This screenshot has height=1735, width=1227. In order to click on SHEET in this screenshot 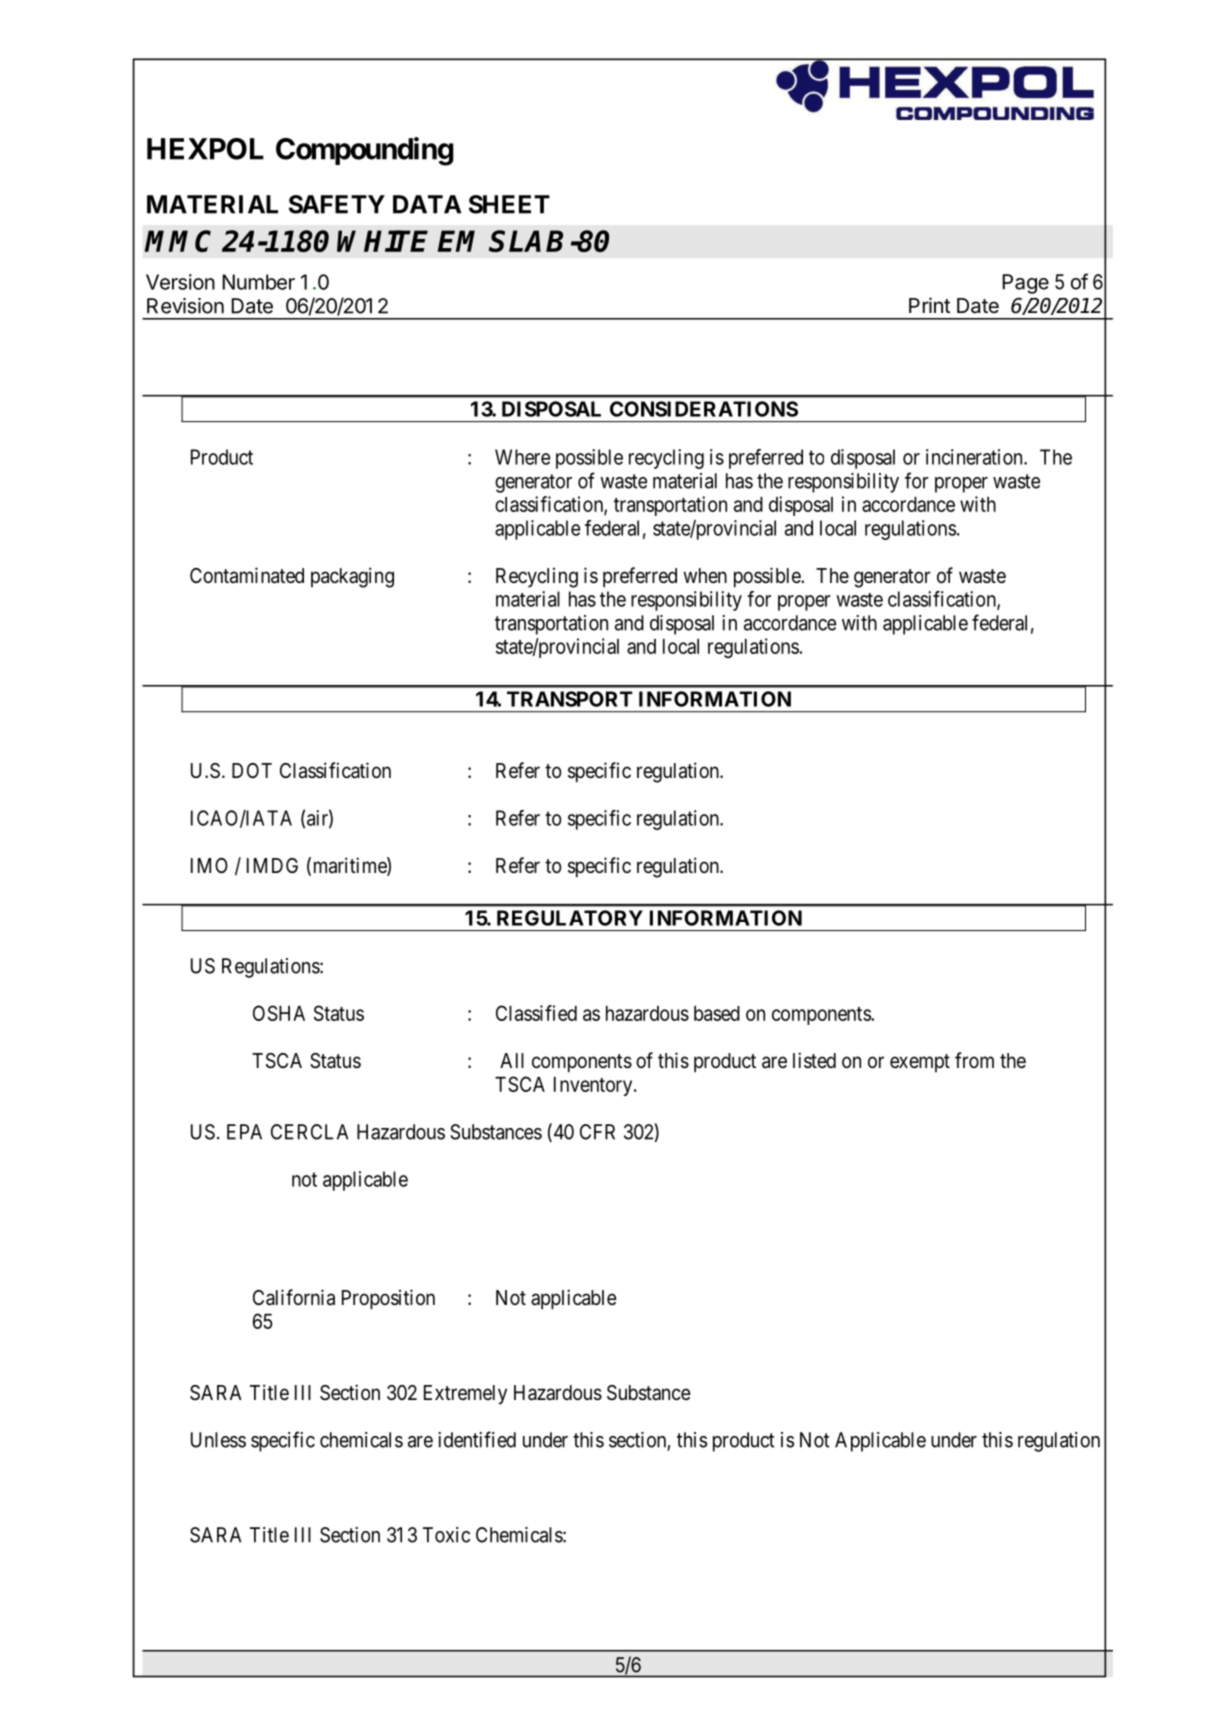, I will do `click(509, 204)`.
